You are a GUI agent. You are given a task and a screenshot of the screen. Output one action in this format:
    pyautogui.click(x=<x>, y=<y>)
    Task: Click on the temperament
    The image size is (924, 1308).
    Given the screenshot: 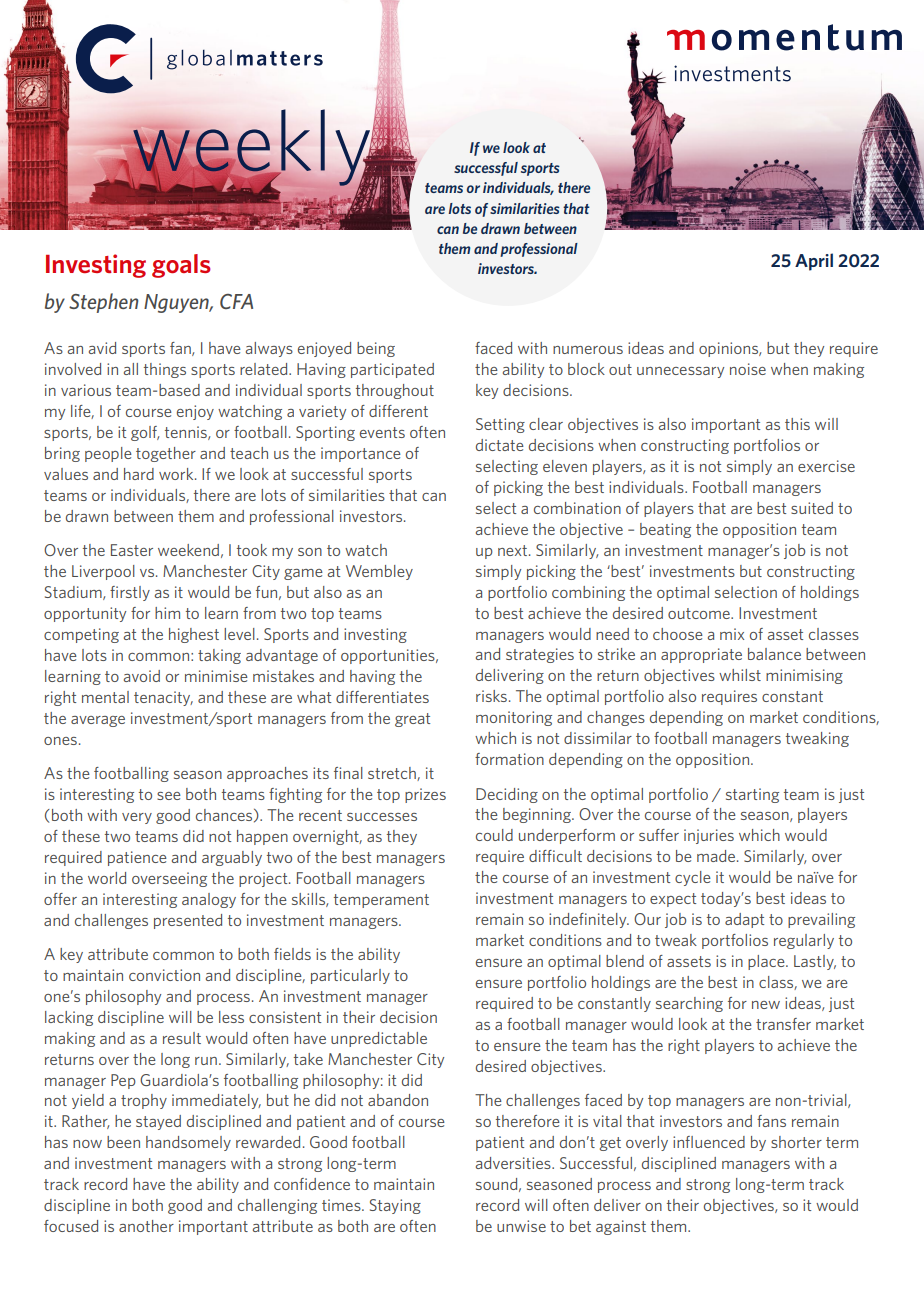 What is the action you would take?
    pyautogui.click(x=381, y=901)
